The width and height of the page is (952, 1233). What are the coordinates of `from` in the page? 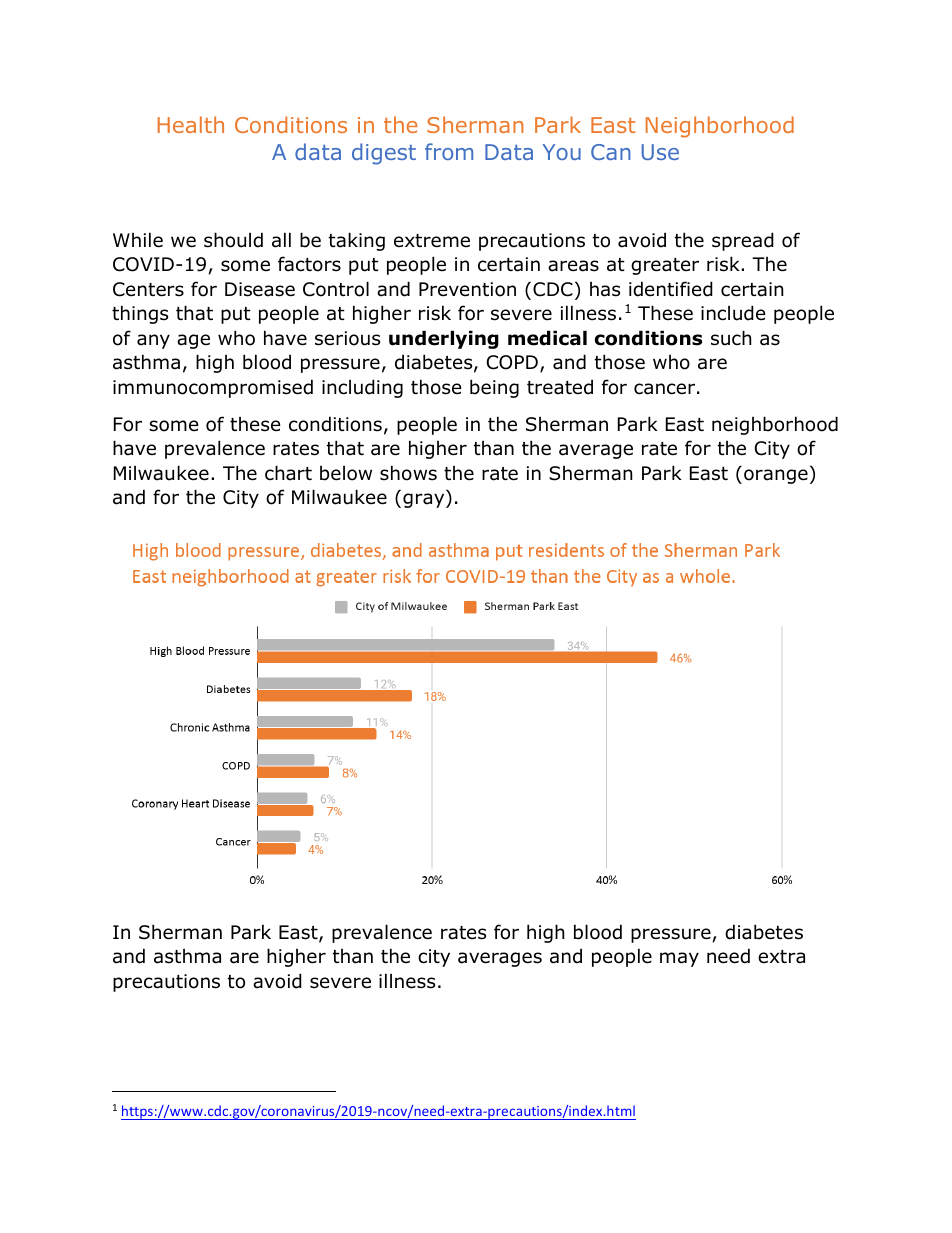 It's located at (449, 151).
